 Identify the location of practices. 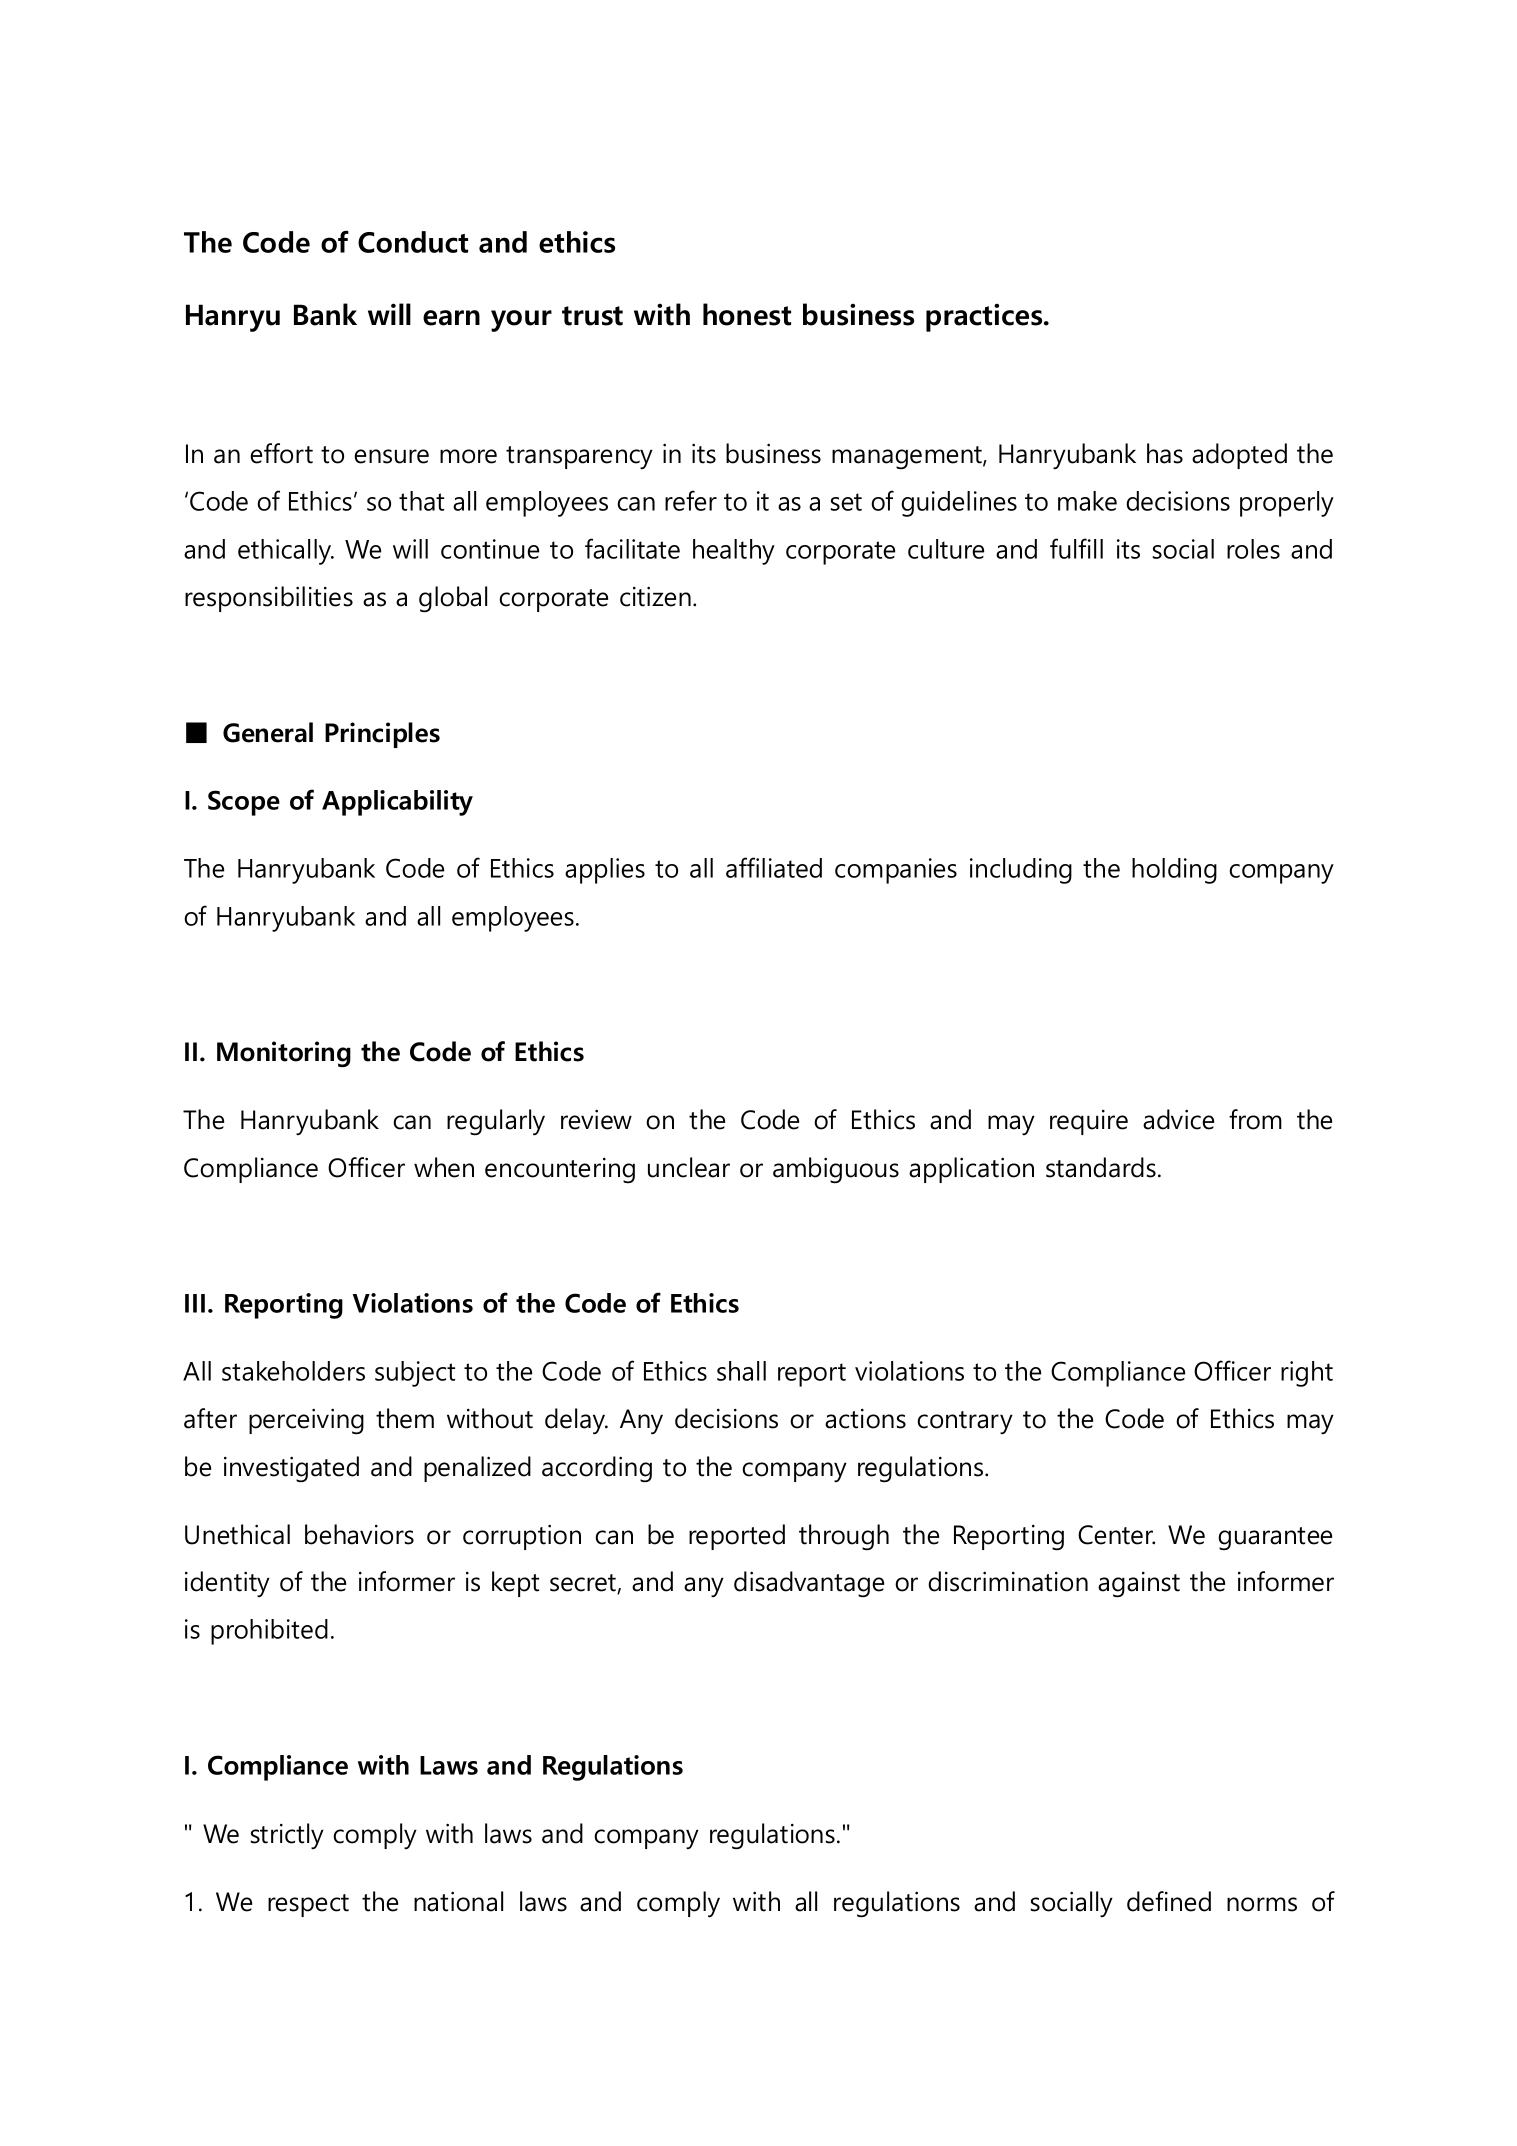
(985, 317).
